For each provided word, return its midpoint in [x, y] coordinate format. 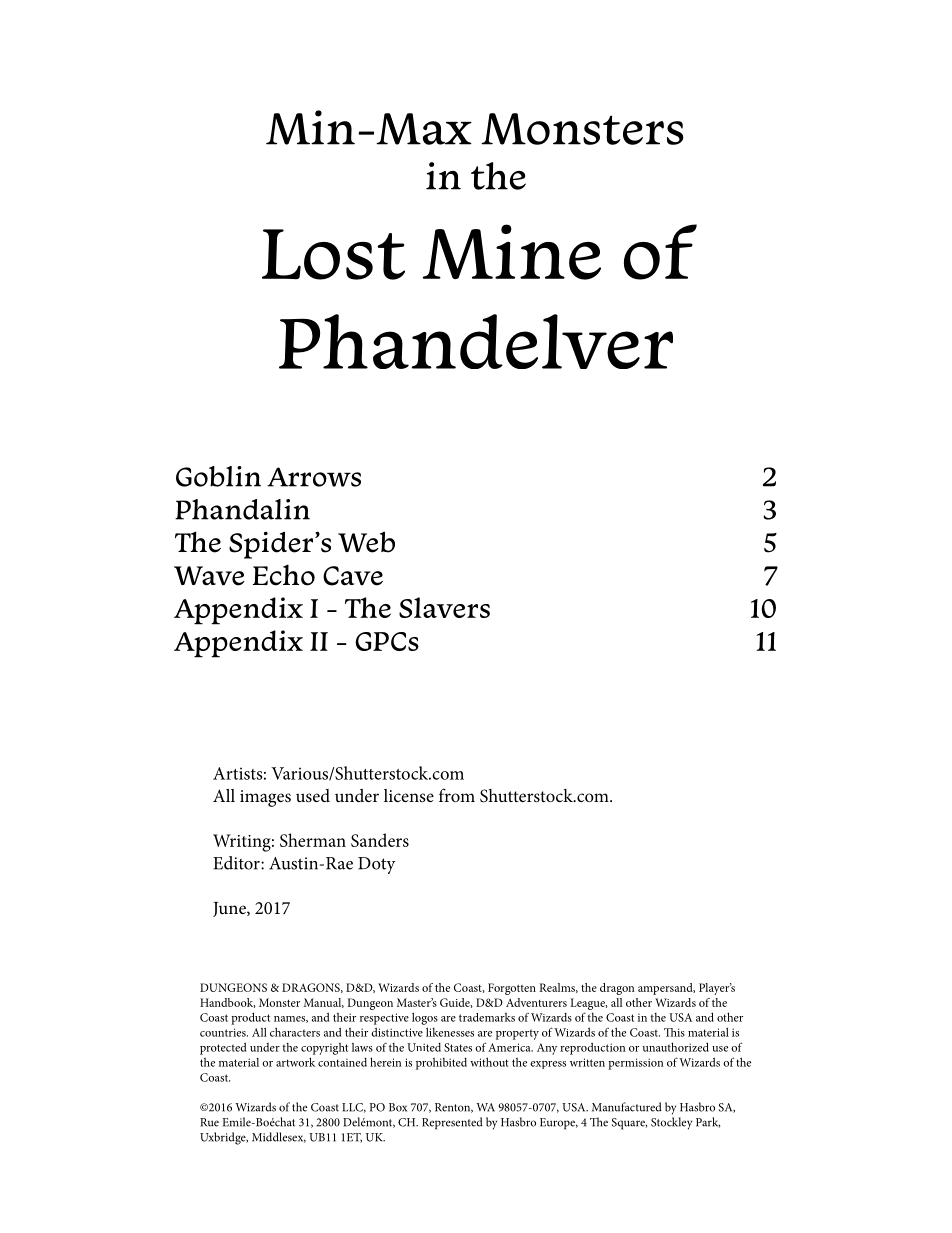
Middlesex [279, 1137]
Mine [512, 252]
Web [366, 542]
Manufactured [627, 1107]
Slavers [444, 607]
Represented [452, 1123]
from [457, 795]
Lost [333, 254]
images [265, 798]
